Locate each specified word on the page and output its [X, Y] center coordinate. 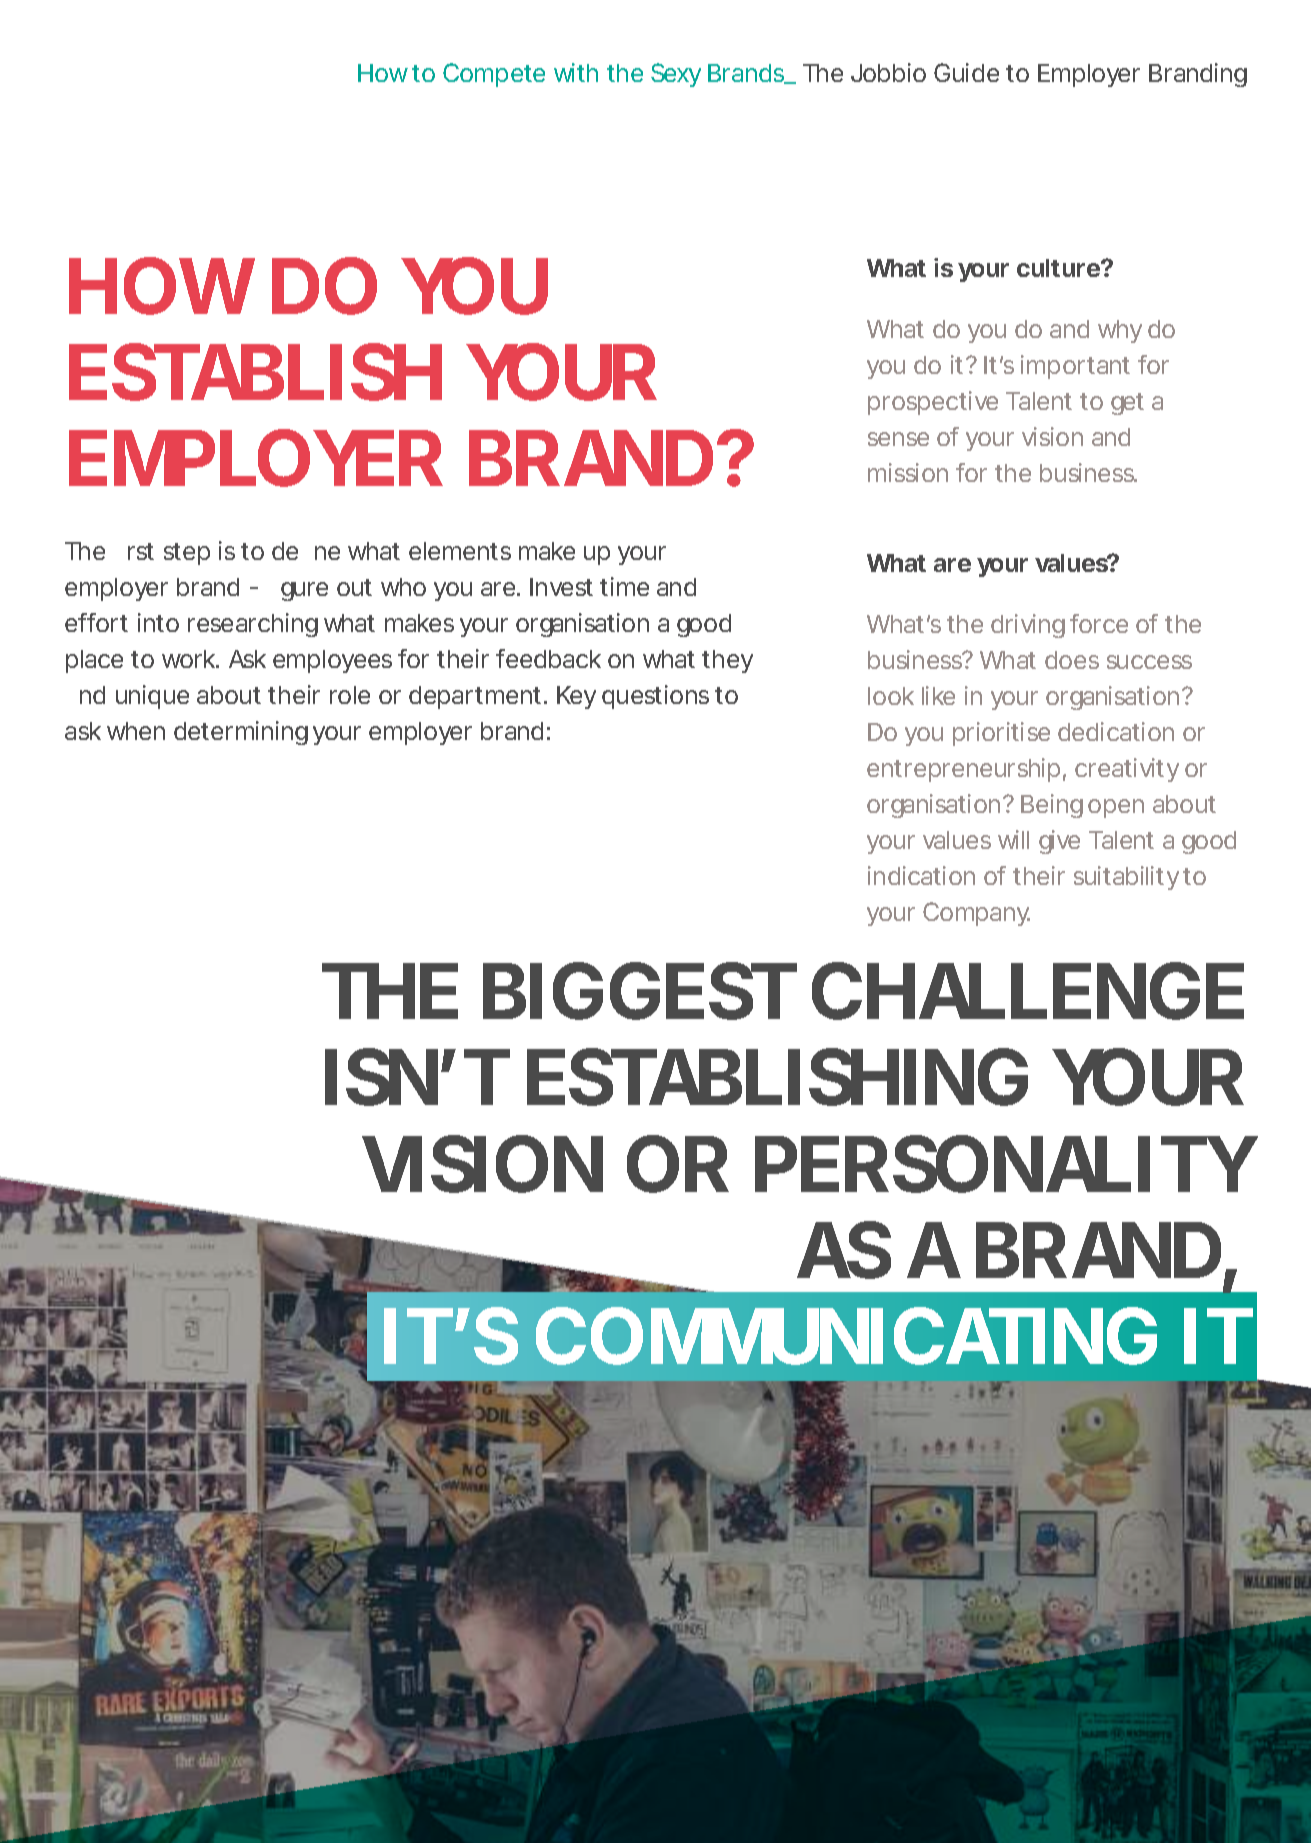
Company [976, 914]
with [576, 72]
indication [921, 875]
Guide [966, 72]
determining [241, 733]
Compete [494, 75]
